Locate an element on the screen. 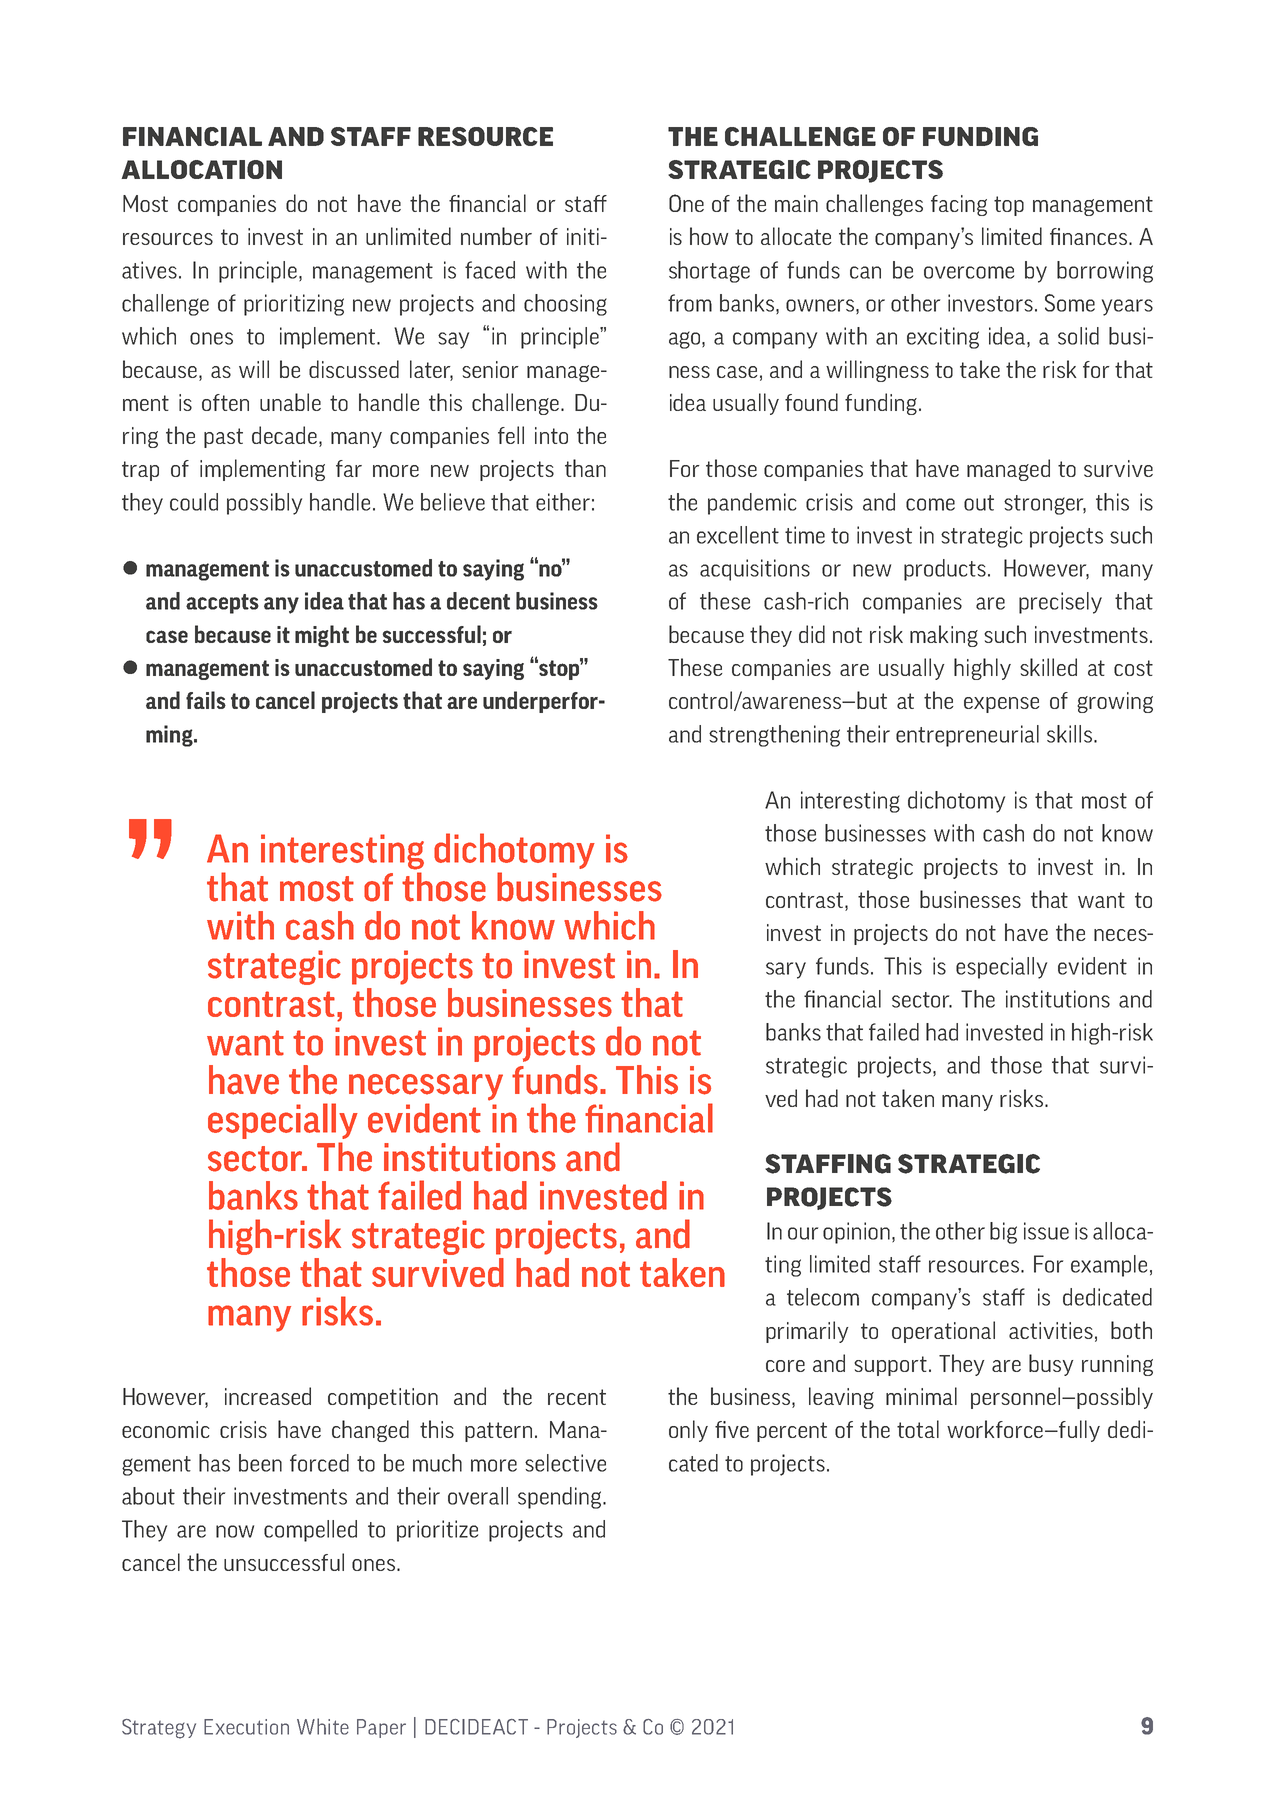 The width and height of the screenshot is (1275, 1804). total is located at coordinates (918, 1429).
